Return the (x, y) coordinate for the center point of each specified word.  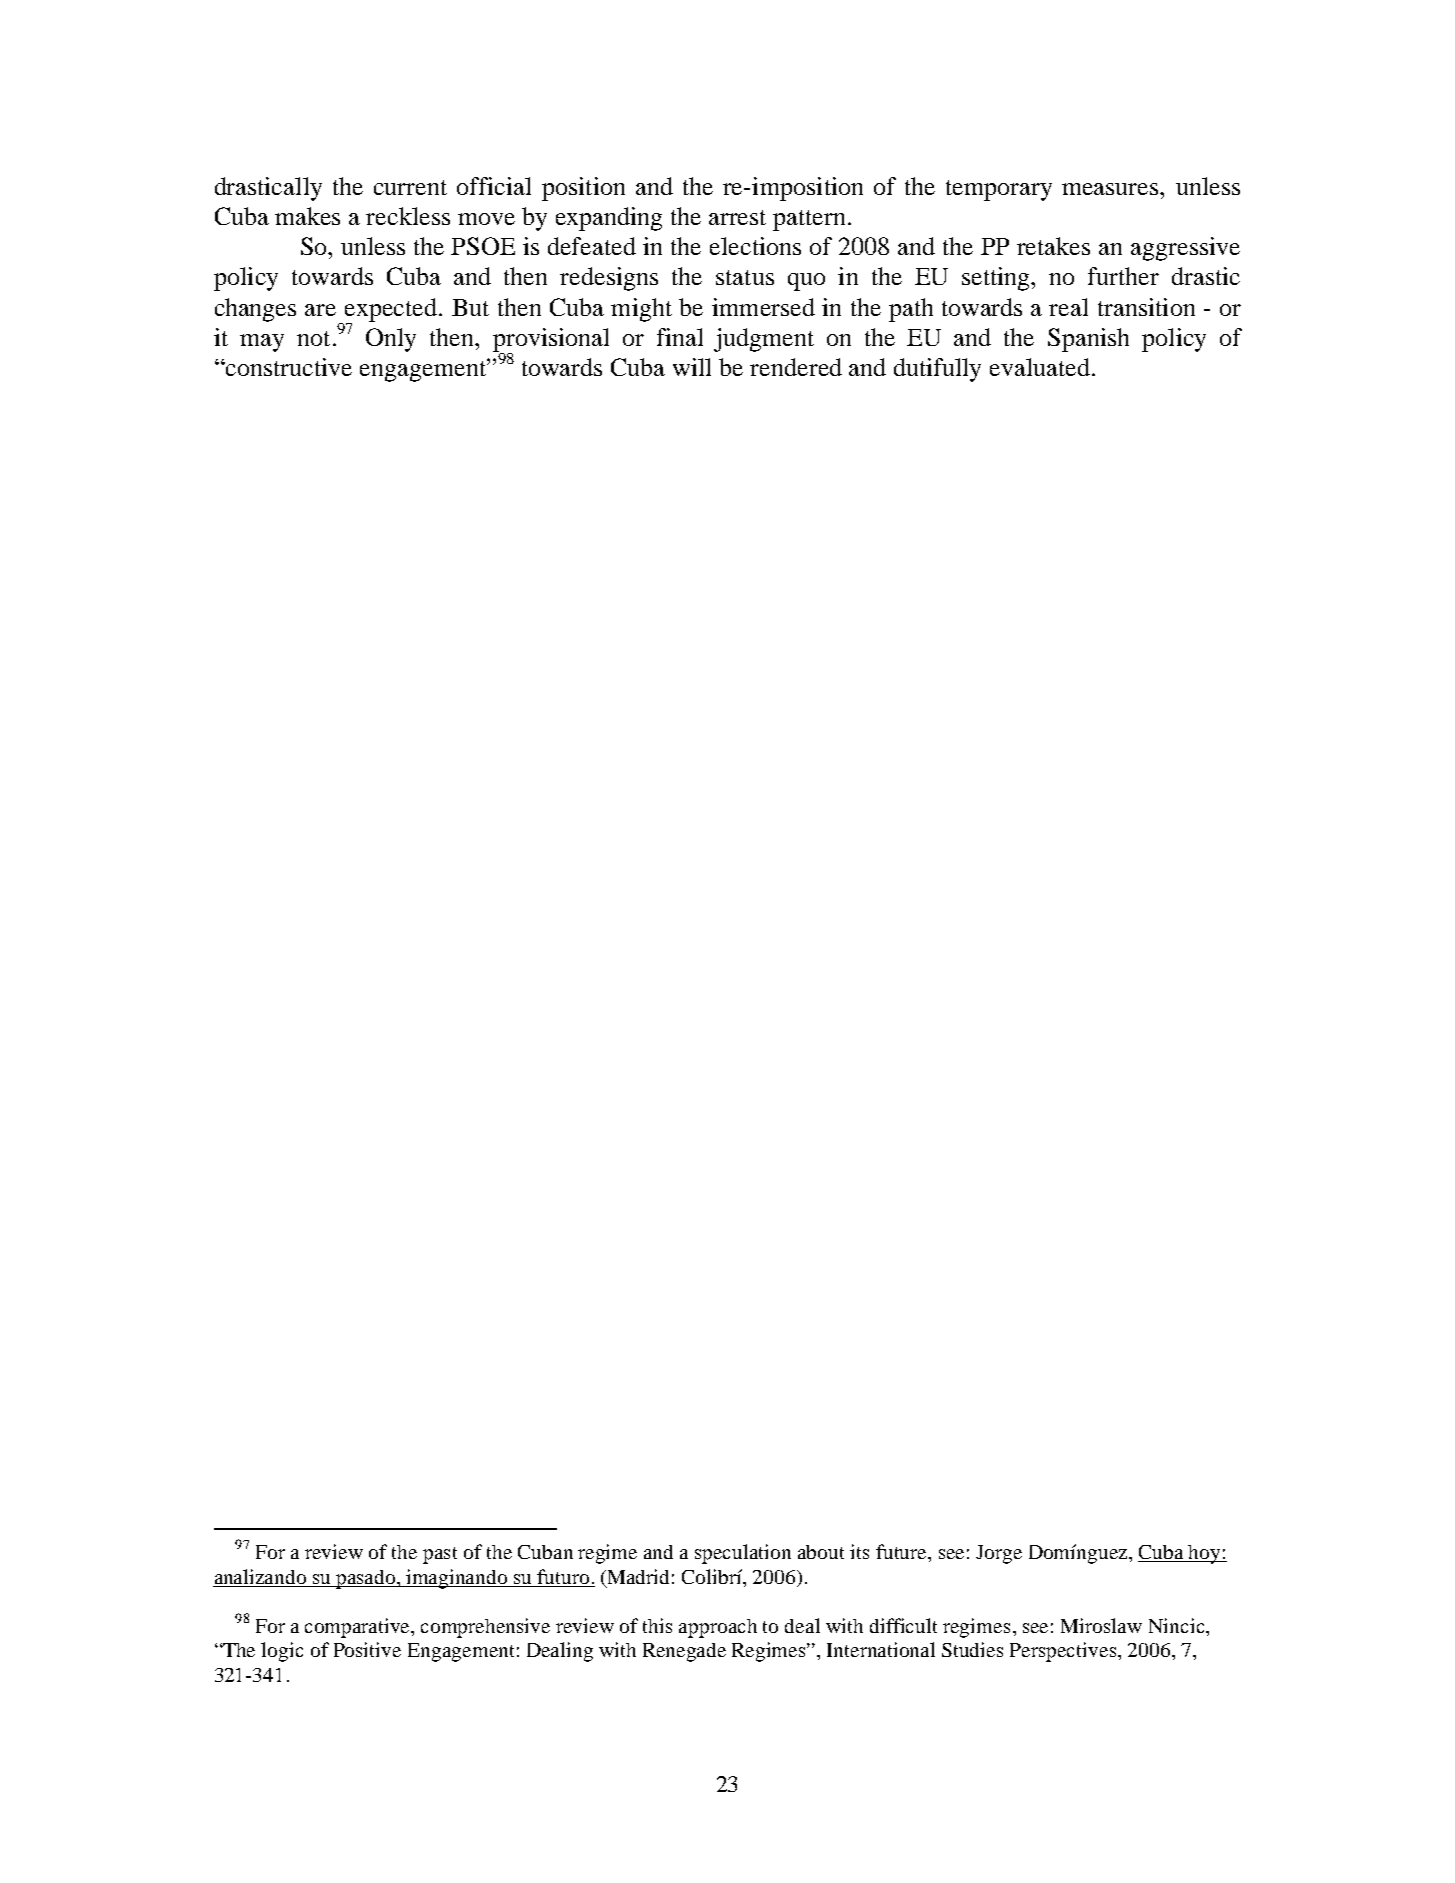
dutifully (937, 370)
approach (718, 1628)
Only (391, 340)
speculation (743, 1554)
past (440, 1555)
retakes (1053, 246)
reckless (408, 216)
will (692, 367)
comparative (359, 1628)
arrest (737, 217)
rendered (796, 367)
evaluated (1040, 367)
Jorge (999, 1554)
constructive (288, 367)
